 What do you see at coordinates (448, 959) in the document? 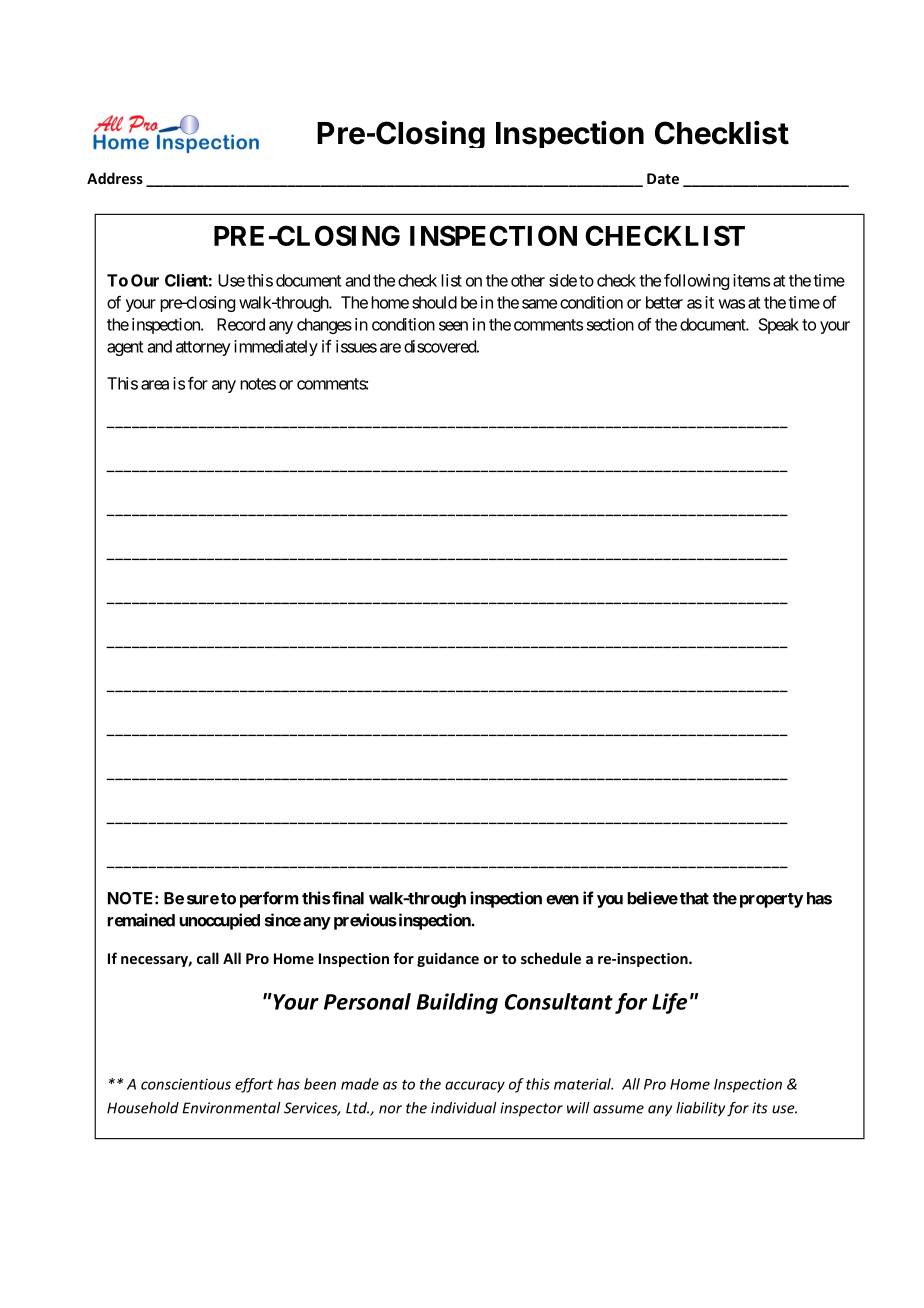
I see `guidance` at bounding box center [448, 959].
